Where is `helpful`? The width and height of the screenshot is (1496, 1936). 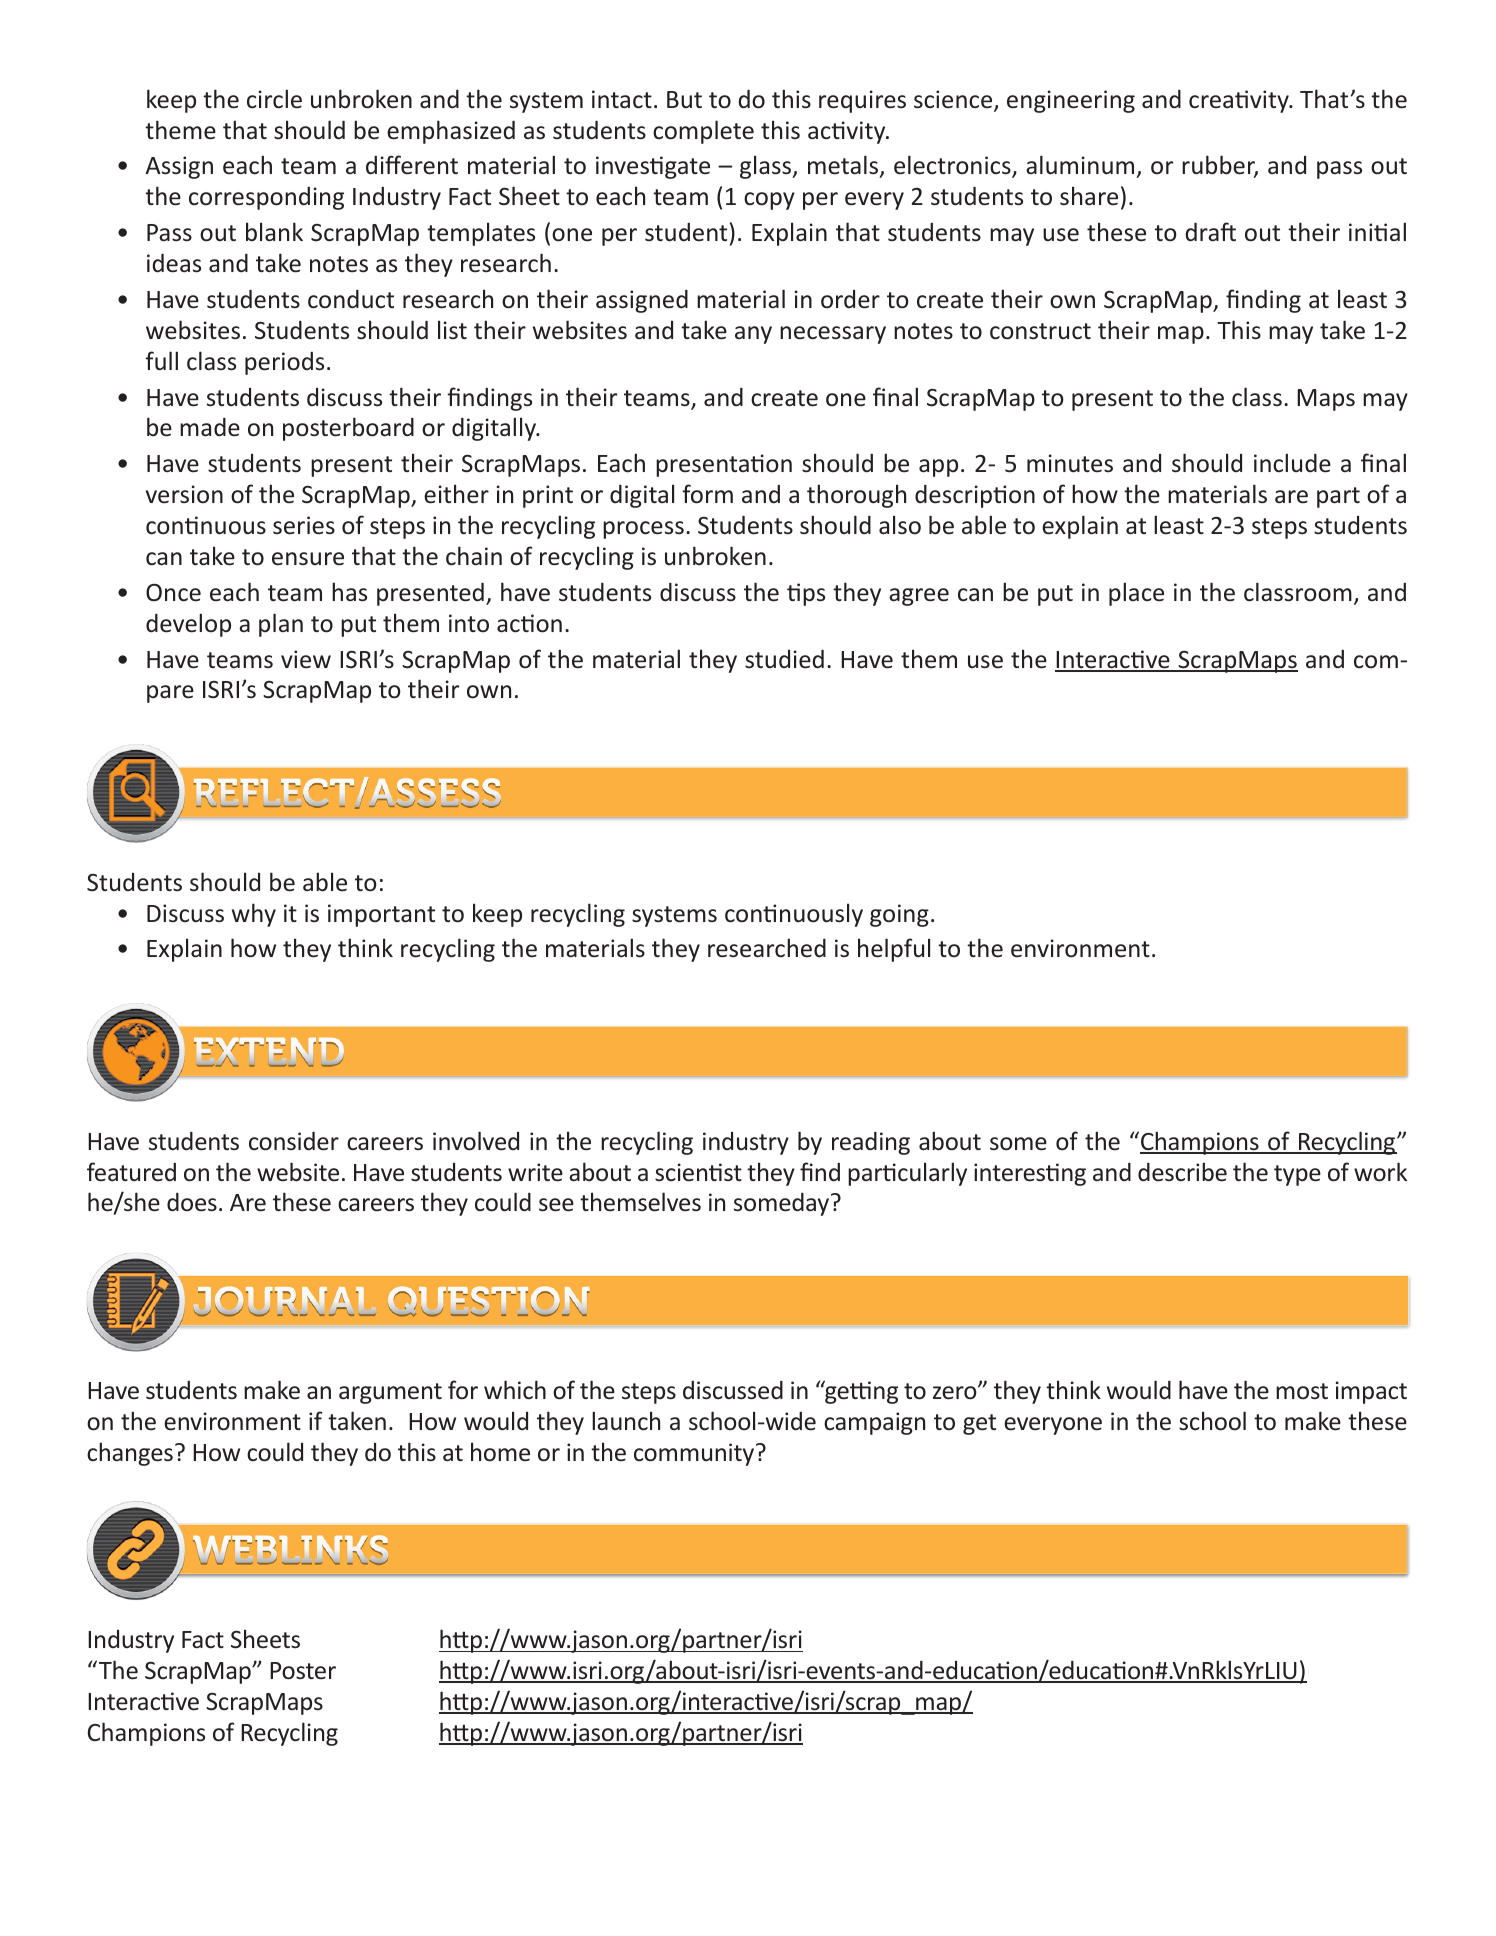 helpful is located at coordinates (894, 950).
